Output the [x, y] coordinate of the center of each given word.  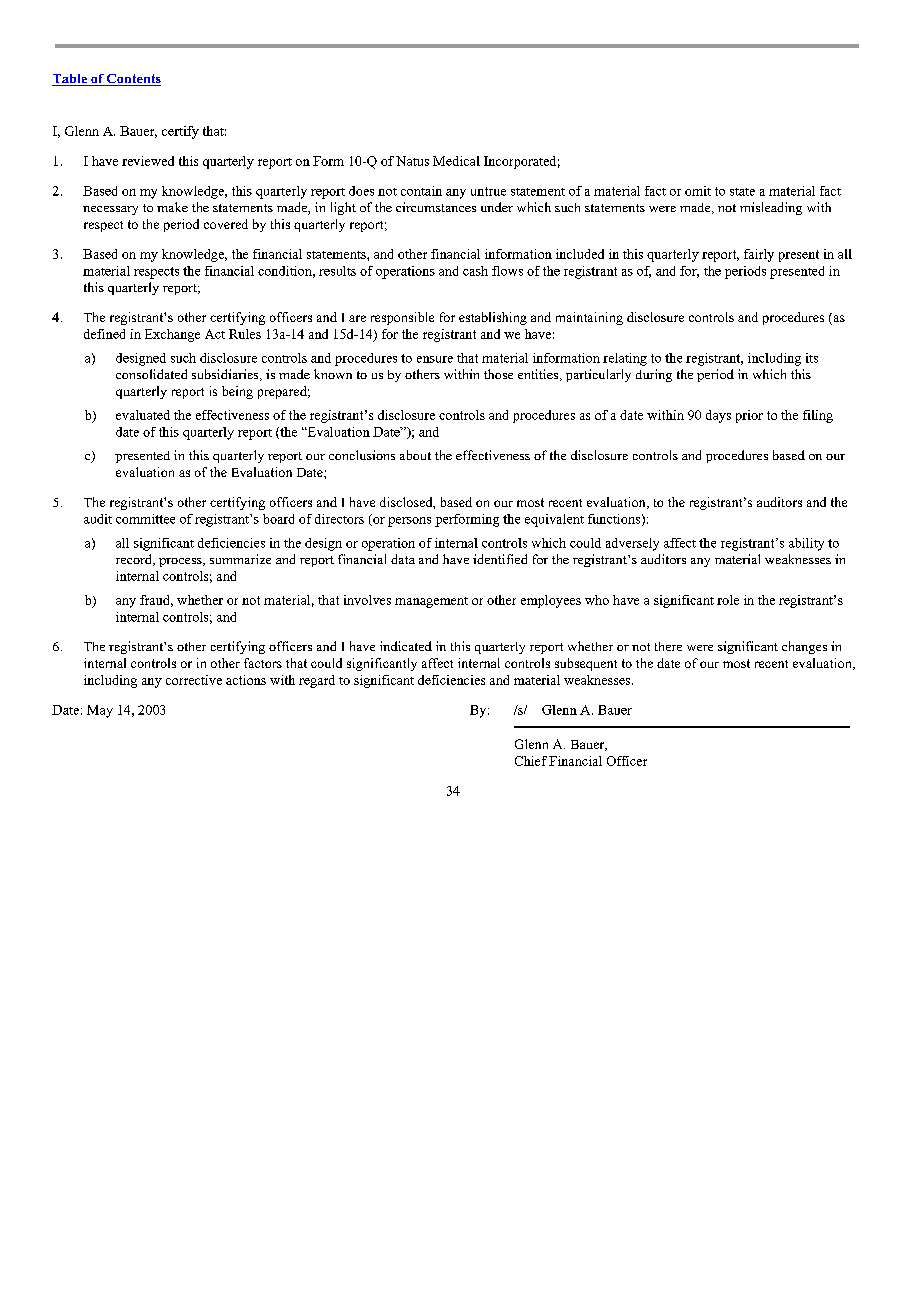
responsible [402, 318]
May [100, 711]
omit [698, 191]
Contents [133, 80]
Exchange [172, 335]
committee [145, 519]
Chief [531, 761]
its [812, 358]
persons [409, 522]
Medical [456, 161]
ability [806, 544]
